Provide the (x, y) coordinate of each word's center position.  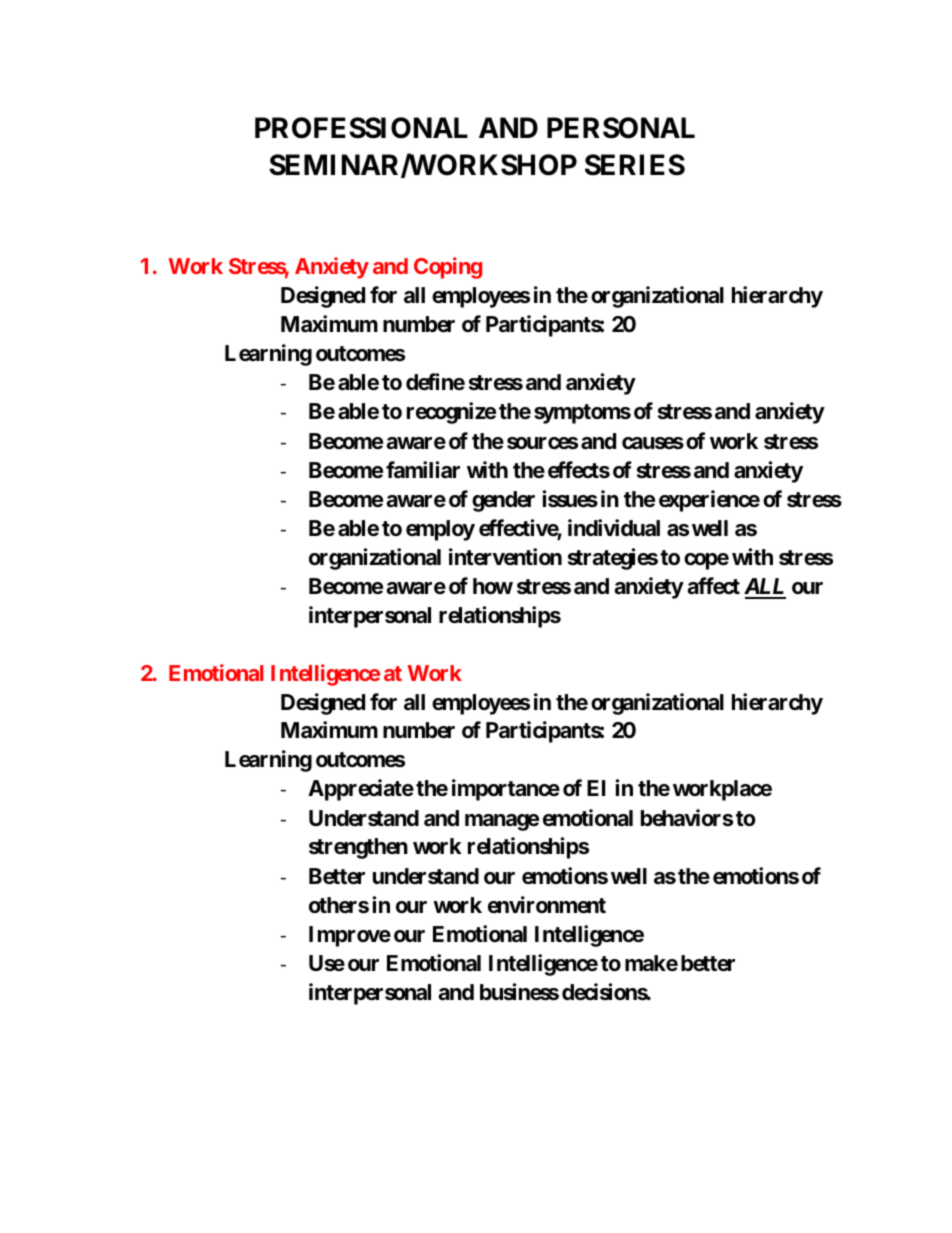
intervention (505, 556)
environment (547, 905)
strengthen (358, 848)
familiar (423, 470)
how (493, 586)
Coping (448, 268)
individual (614, 528)
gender (503, 501)
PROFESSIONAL (361, 128)
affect (713, 586)
